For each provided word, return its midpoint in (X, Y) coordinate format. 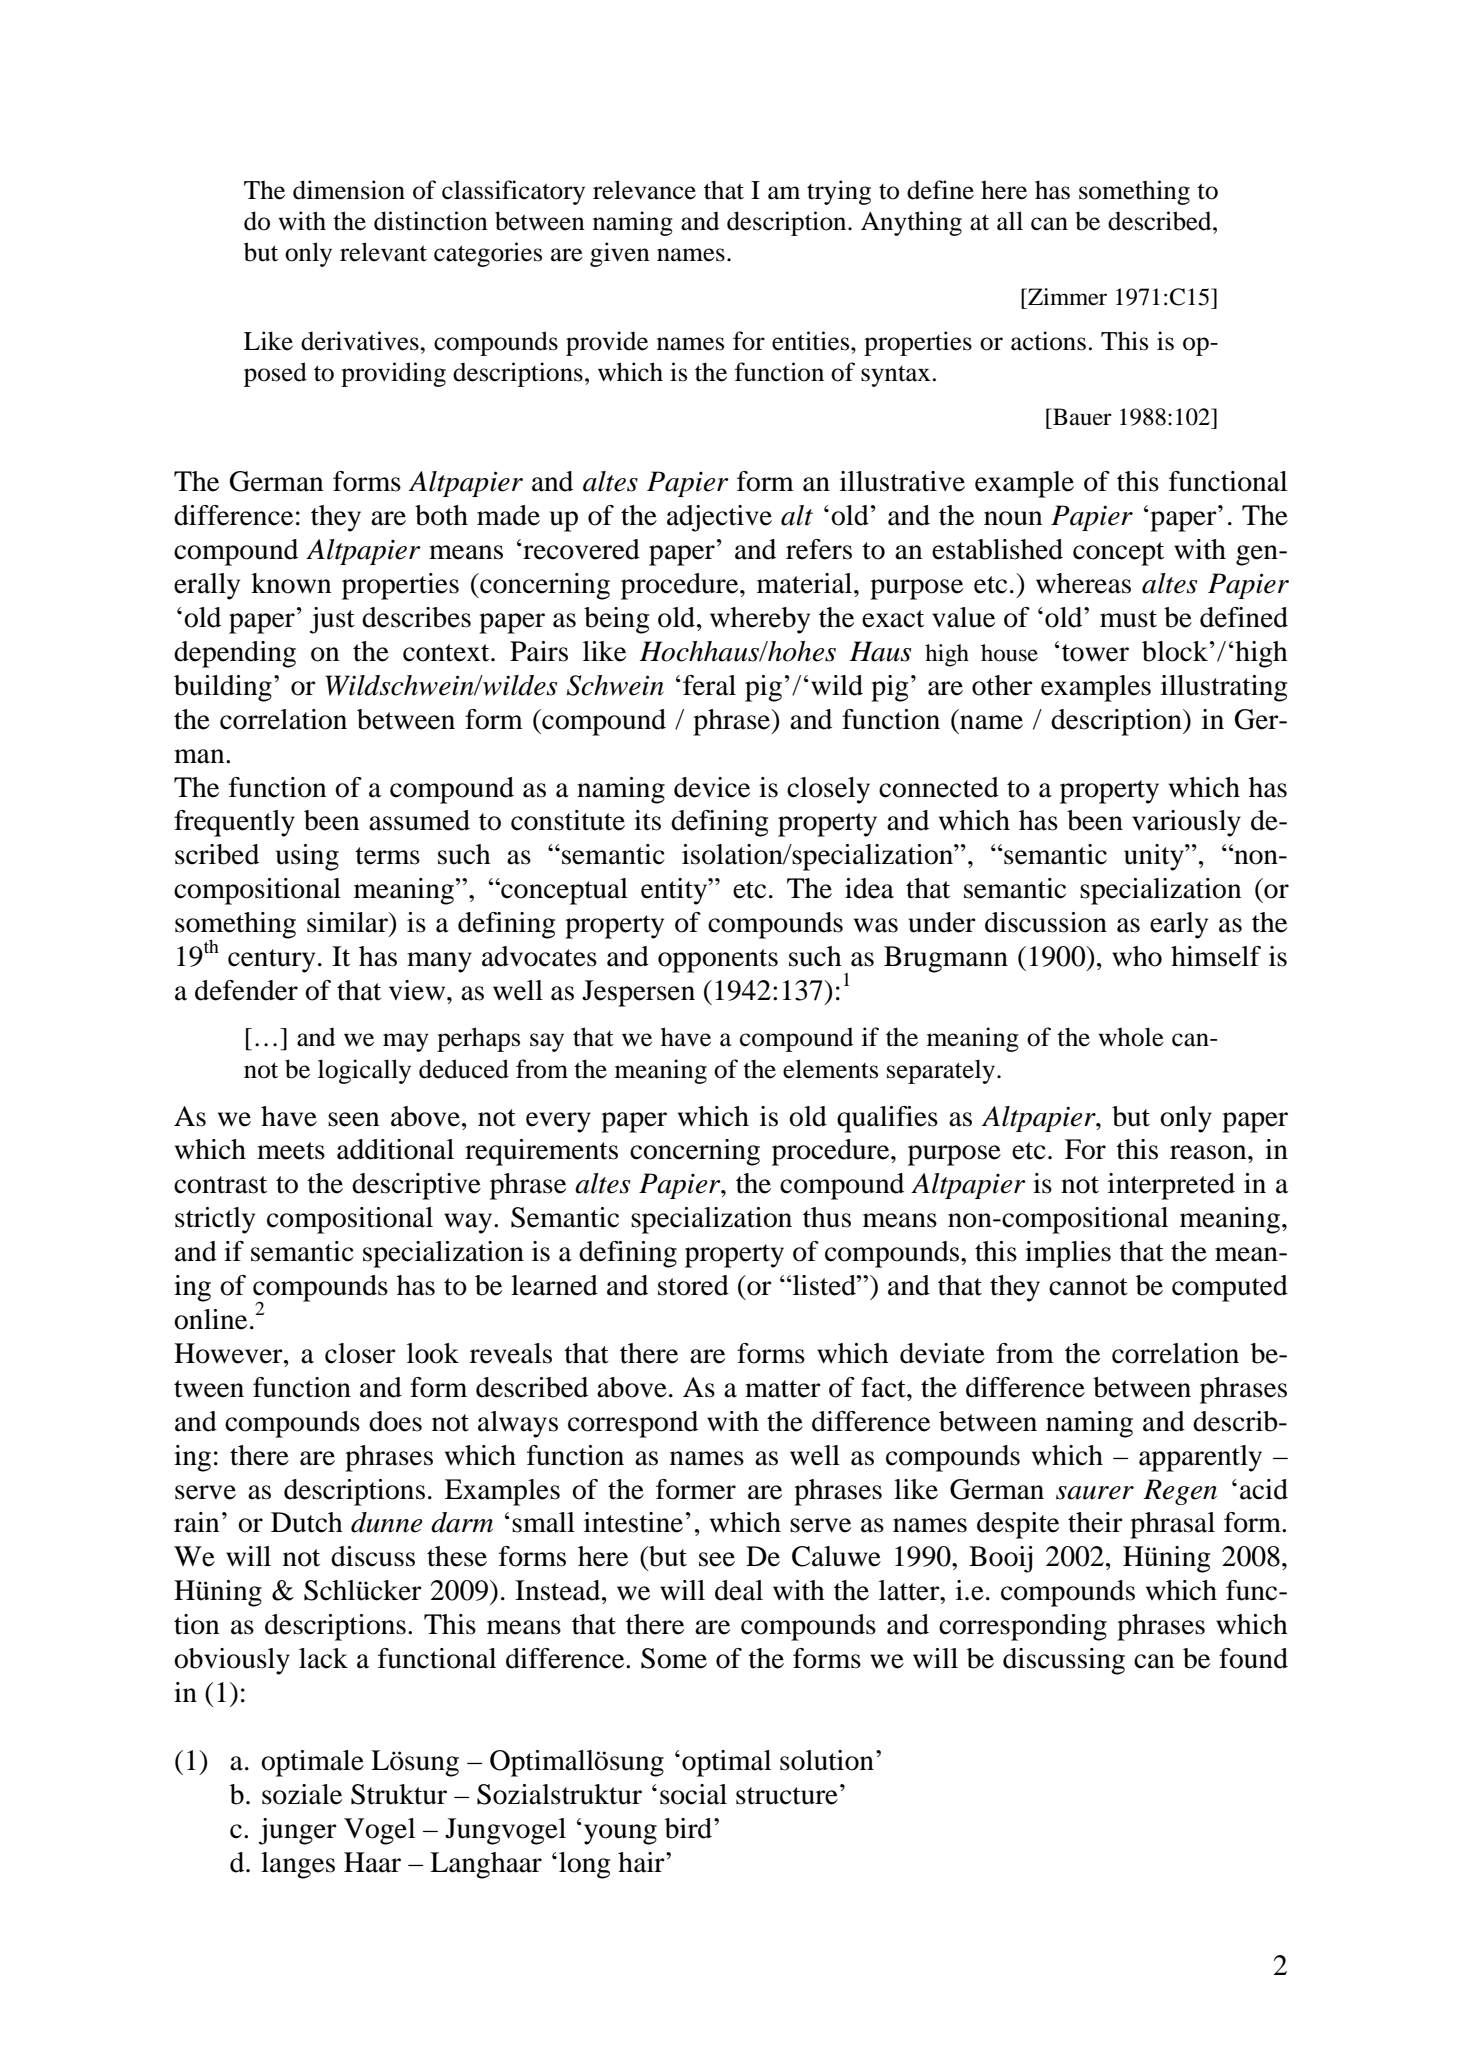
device (712, 787)
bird (690, 1828)
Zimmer (1066, 297)
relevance (644, 190)
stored (693, 1285)
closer (360, 1353)
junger (298, 1831)
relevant (383, 252)
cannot (1088, 1287)
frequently (234, 823)
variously (1186, 823)
